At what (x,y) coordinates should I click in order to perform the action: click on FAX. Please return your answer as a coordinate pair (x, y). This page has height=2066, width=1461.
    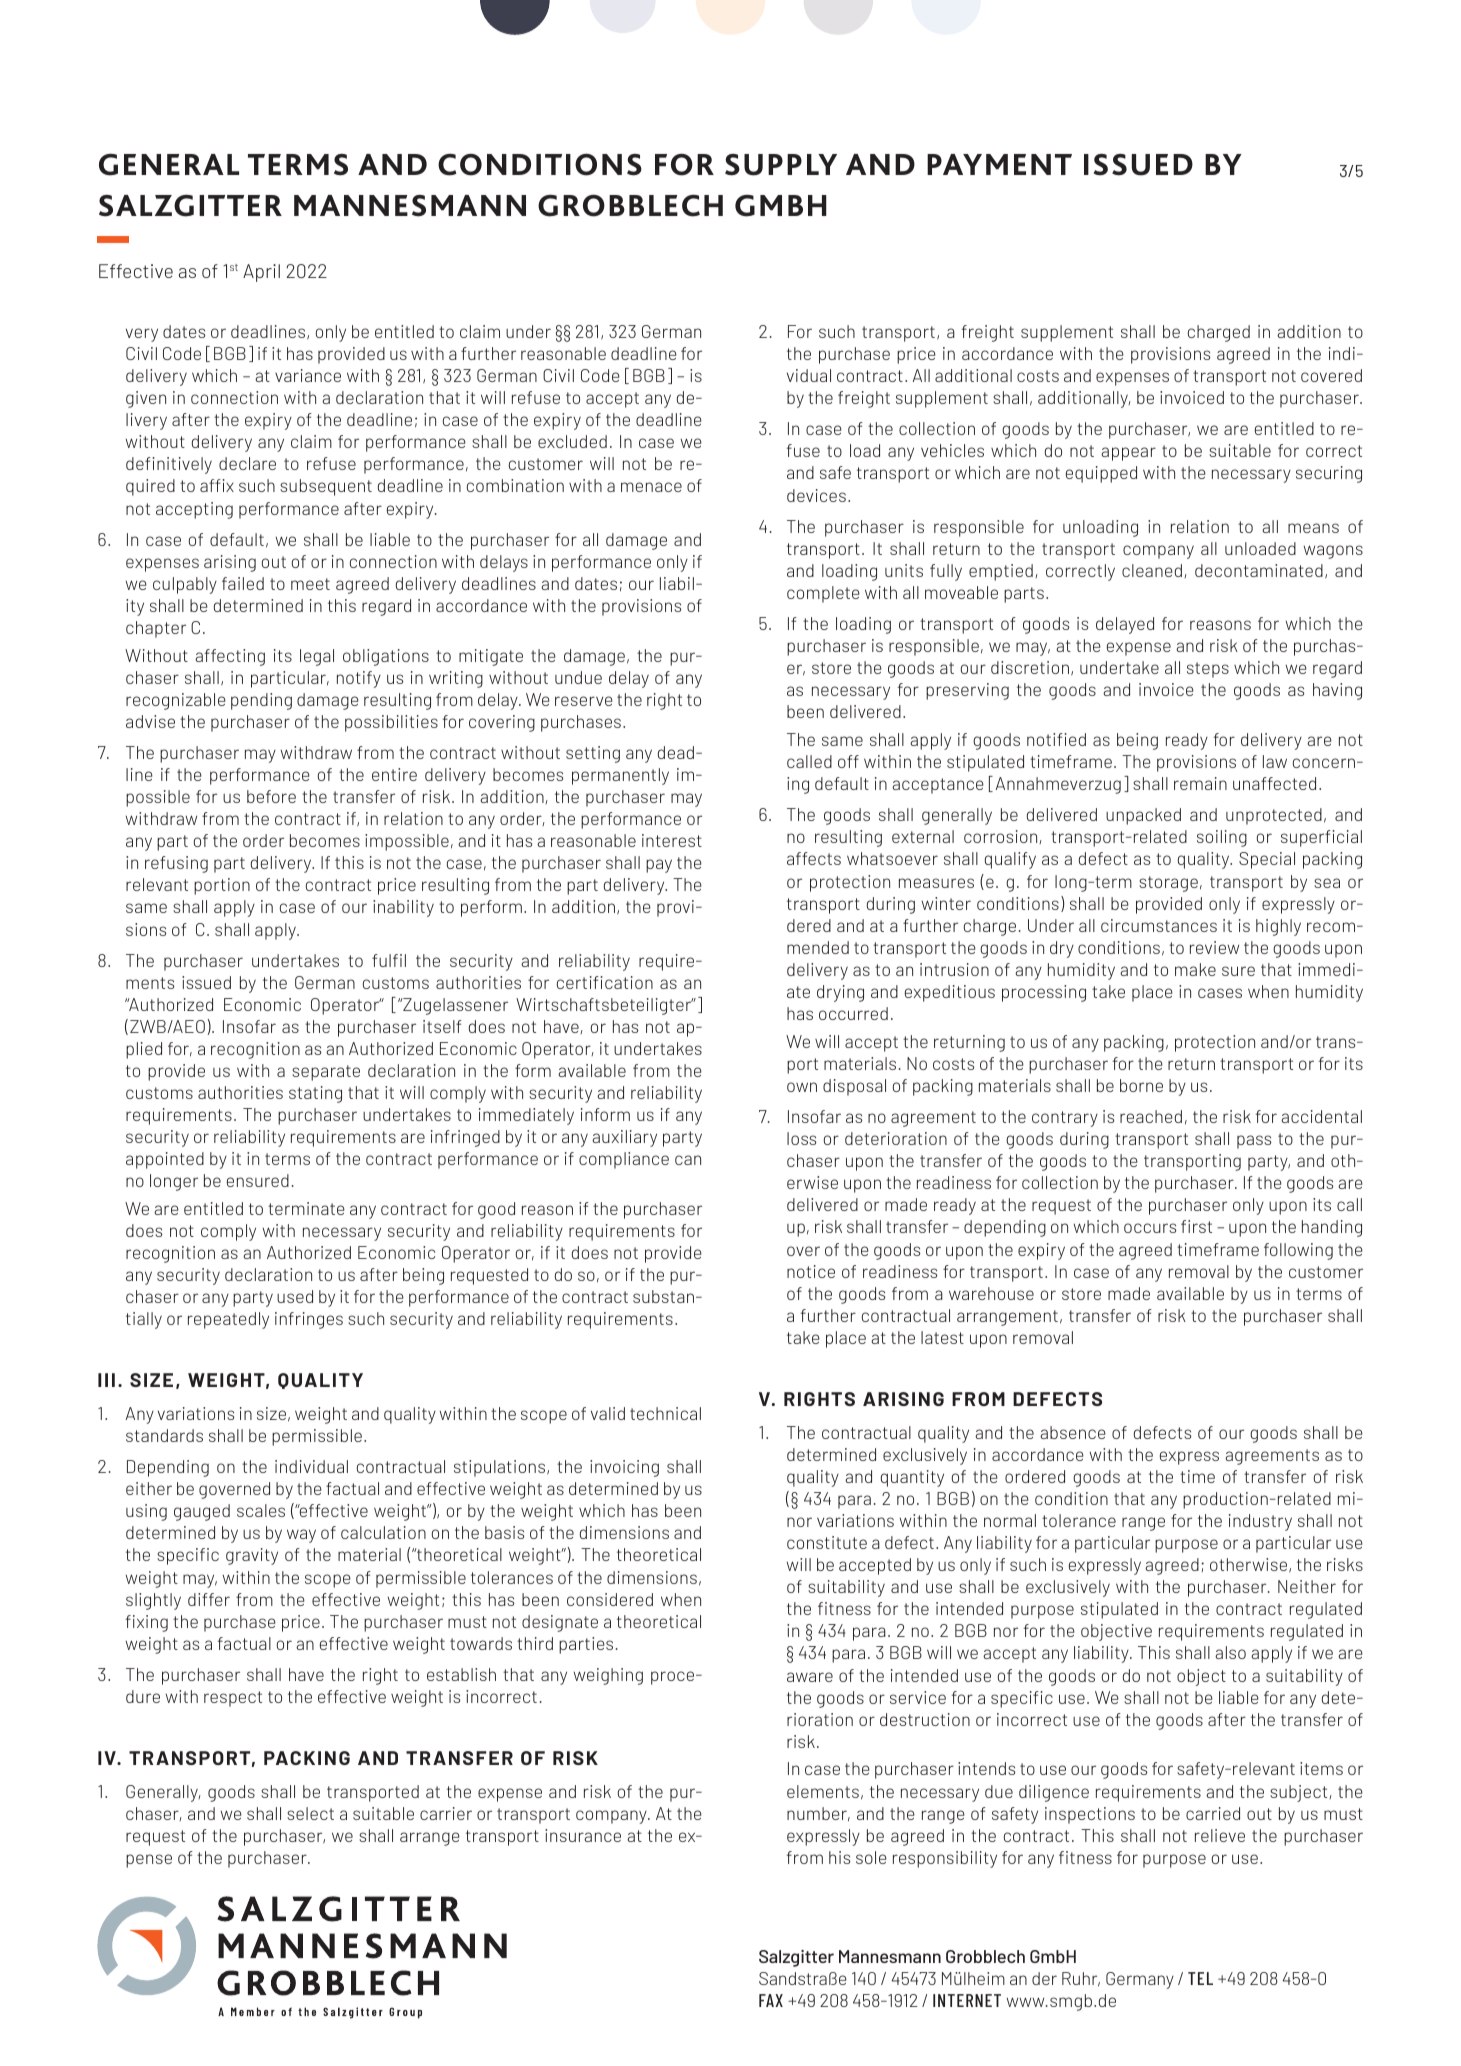
    Looking at the image, I should click on (771, 2000).
